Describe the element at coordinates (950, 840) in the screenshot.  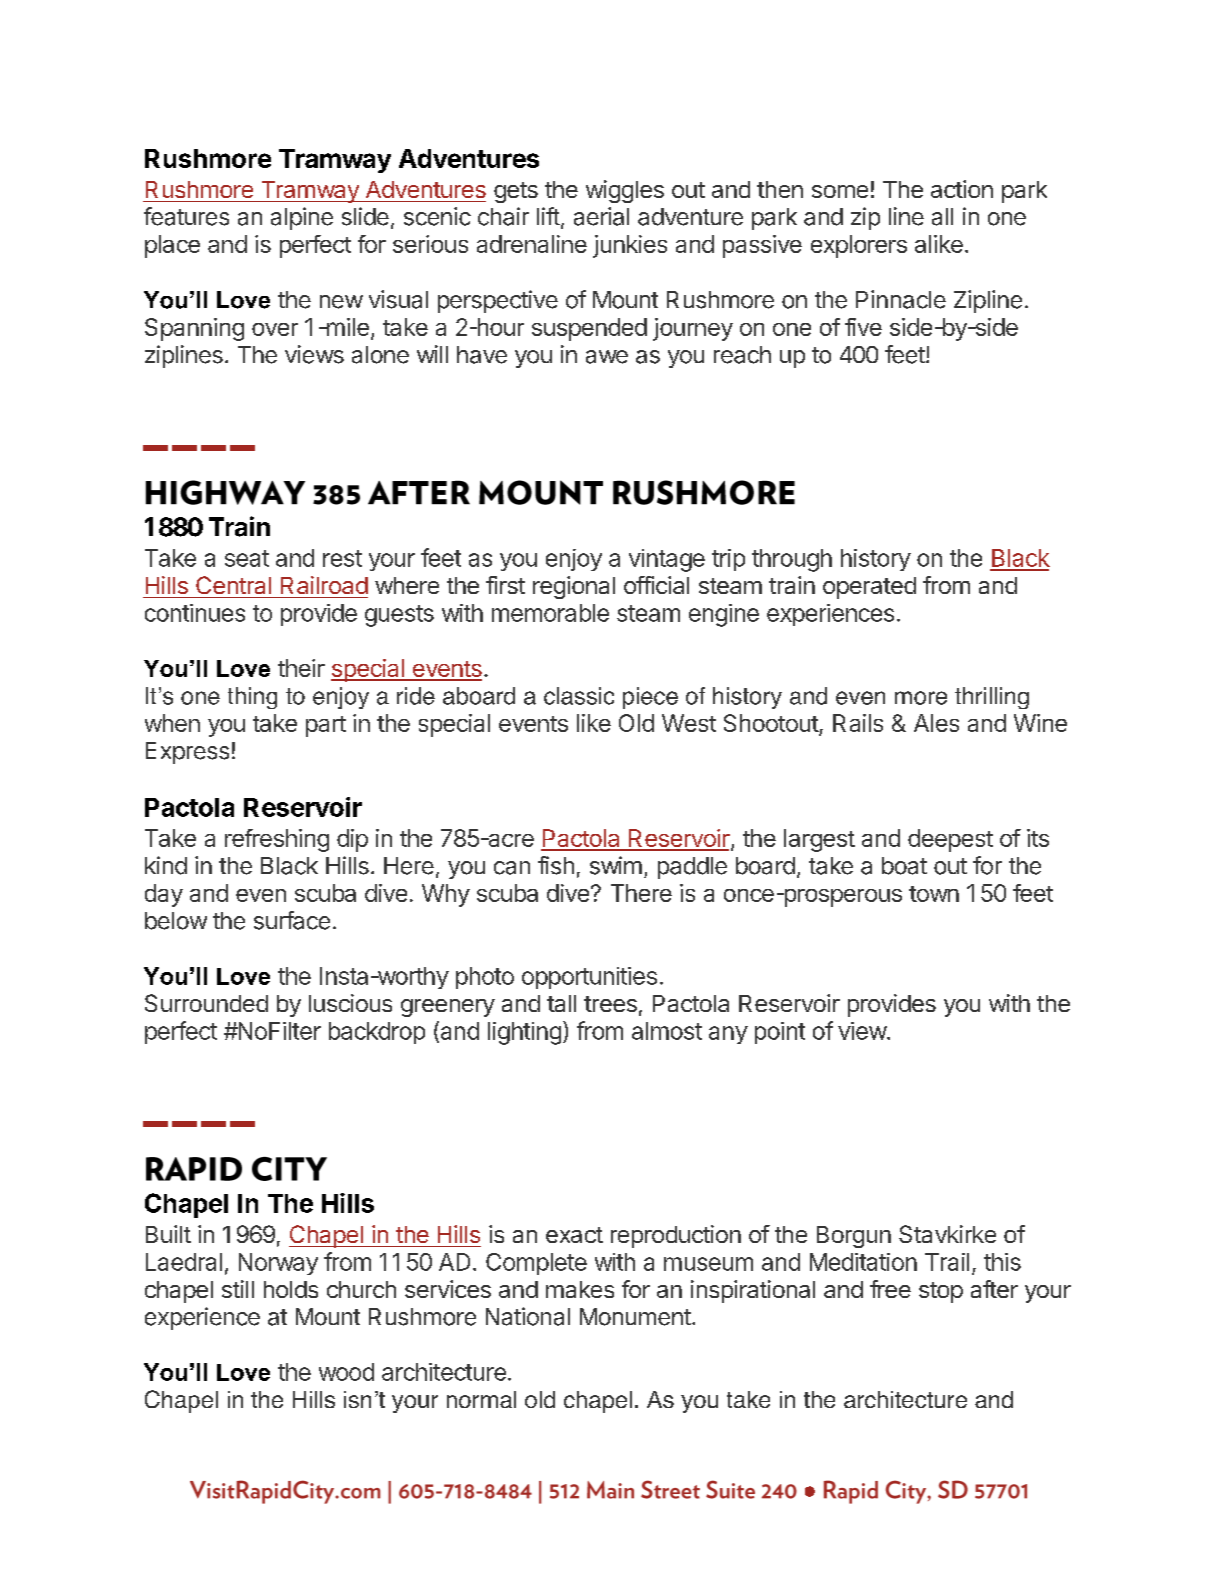
I see `deepest` at that location.
